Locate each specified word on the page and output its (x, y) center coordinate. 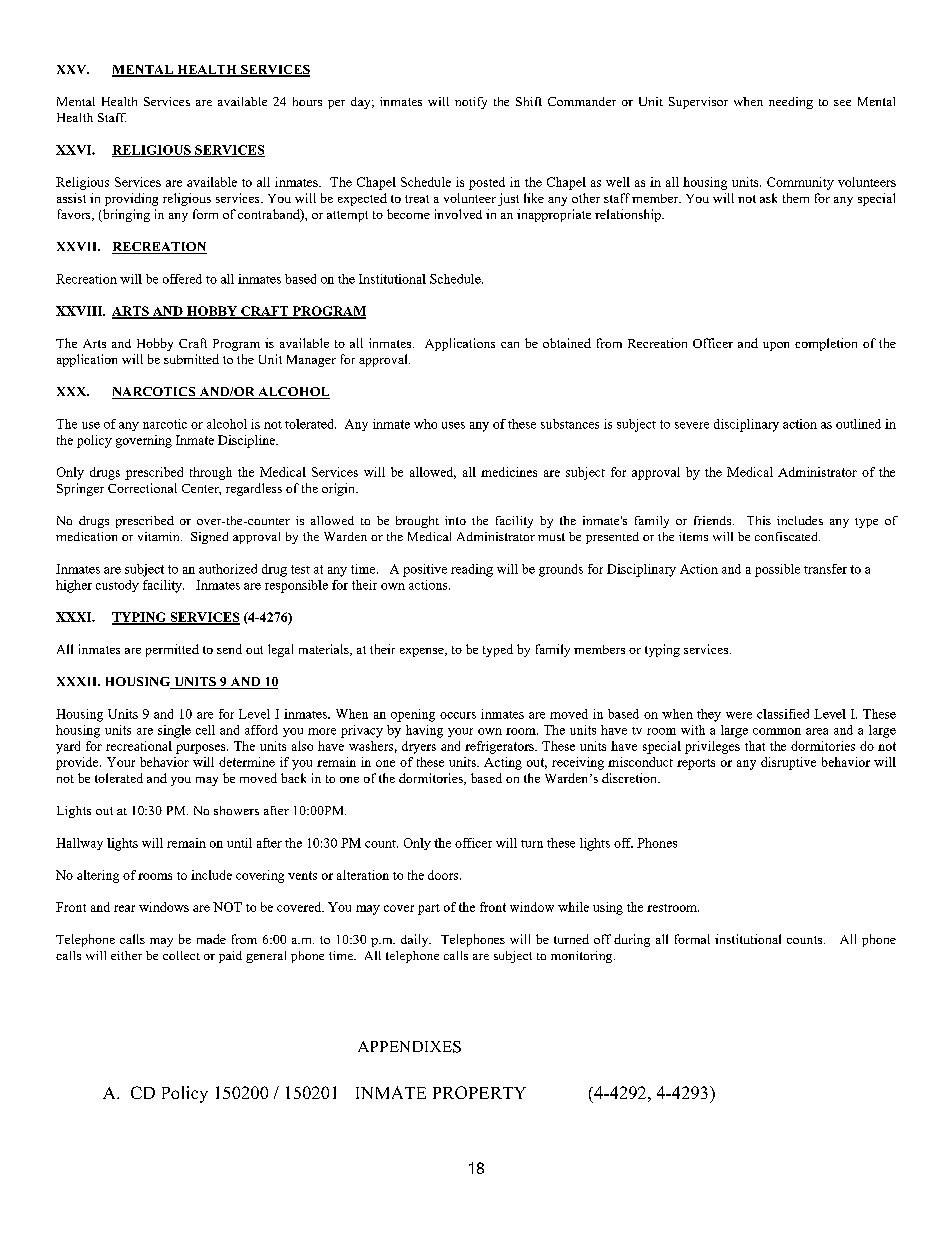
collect (181, 955)
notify (471, 103)
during (632, 940)
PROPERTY (479, 1092)
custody (117, 586)
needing (791, 103)
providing (131, 199)
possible (777, 570)
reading (472, 570)
